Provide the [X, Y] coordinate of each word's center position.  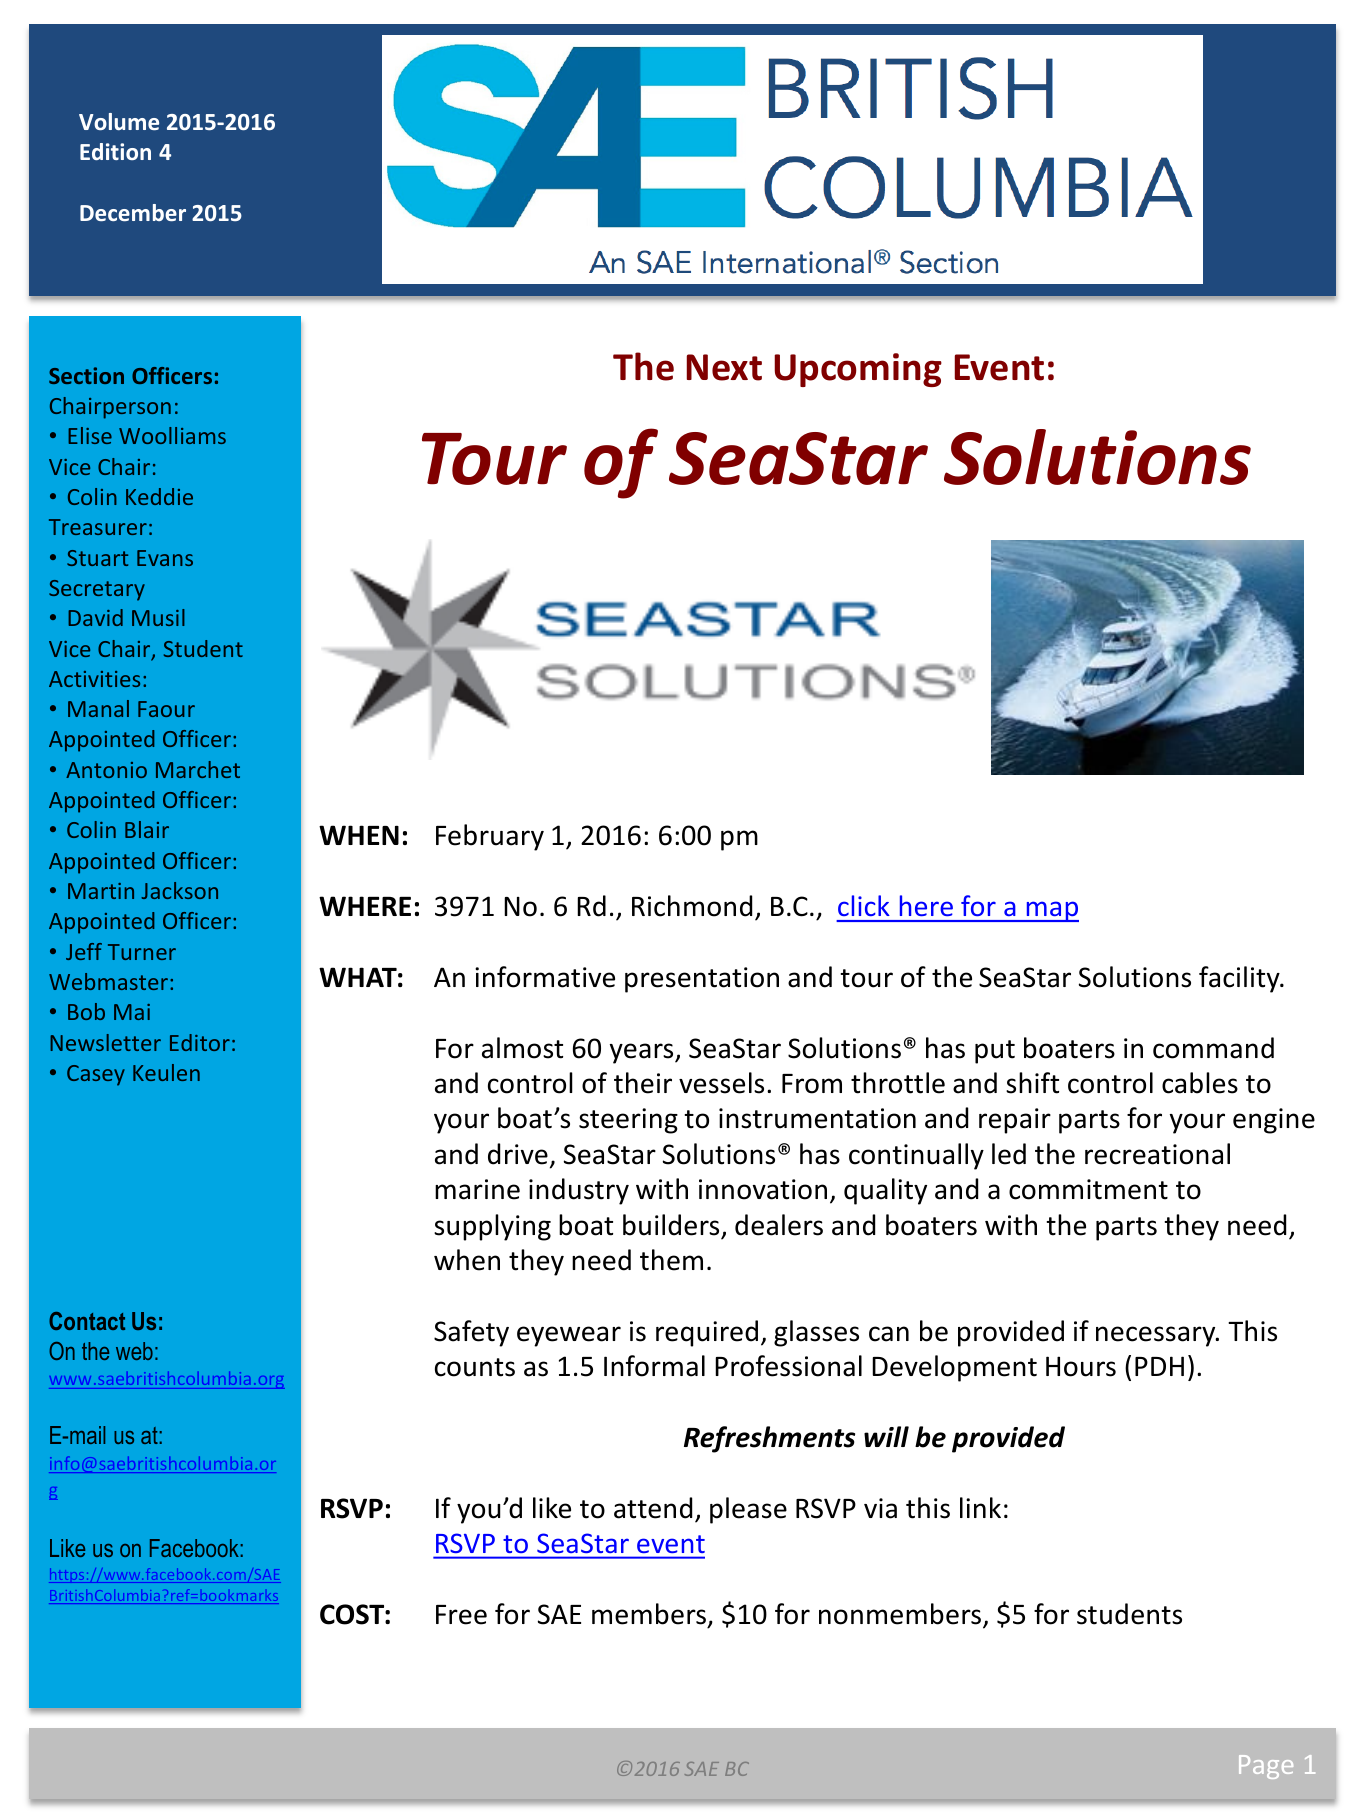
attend [653, 1508]
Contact [87, 1321]
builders [671, 1225]
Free [461, 1615]
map [1051, 911]
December [133, 212]
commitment [1088, 1189]
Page [1266, 1767]
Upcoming [858, 370]
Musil [158, 617]
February [490, 837]
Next [724, 367]
